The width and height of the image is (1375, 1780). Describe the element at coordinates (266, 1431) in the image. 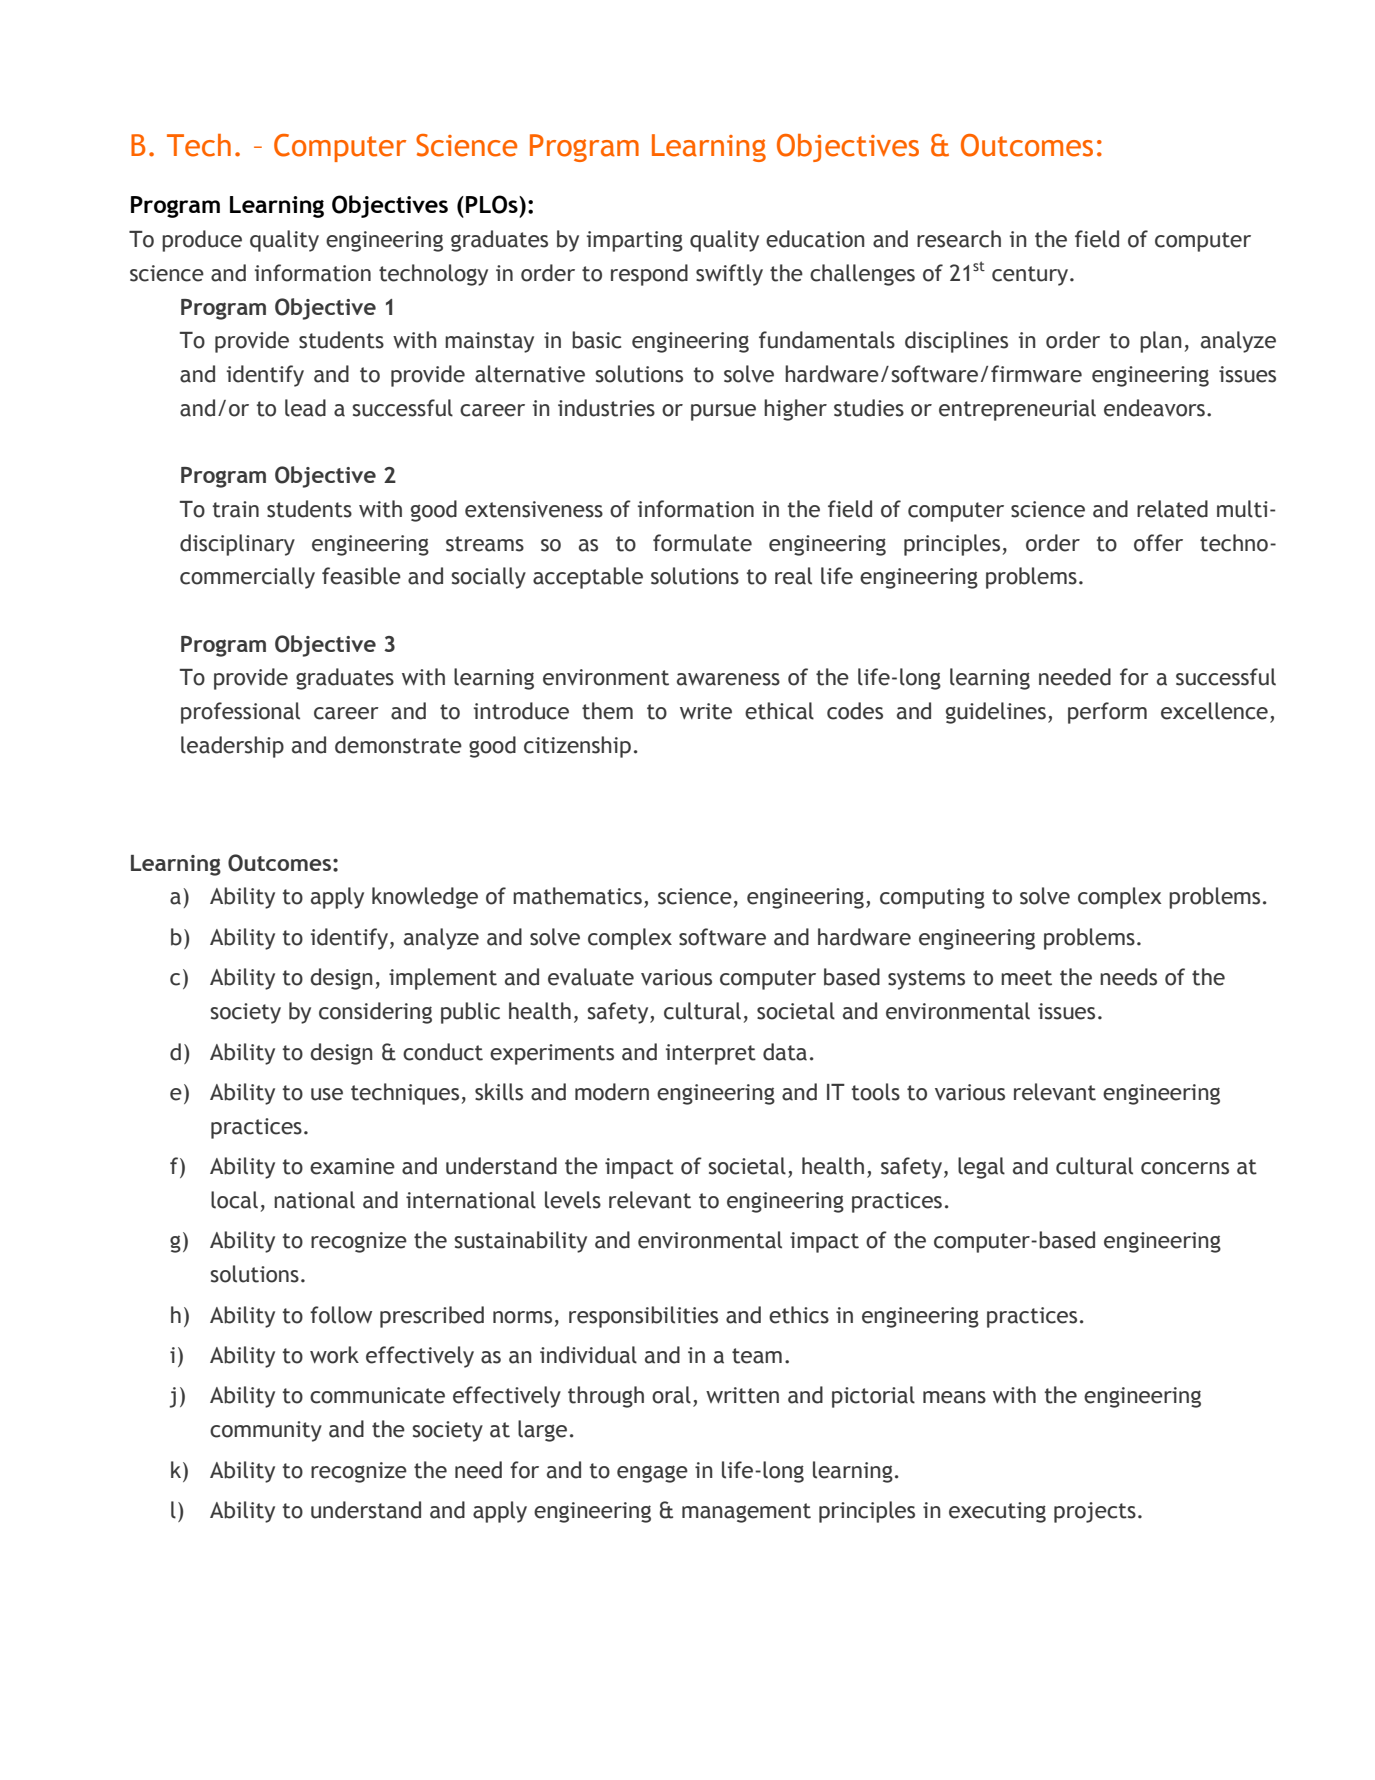

I see `community` at that location.
